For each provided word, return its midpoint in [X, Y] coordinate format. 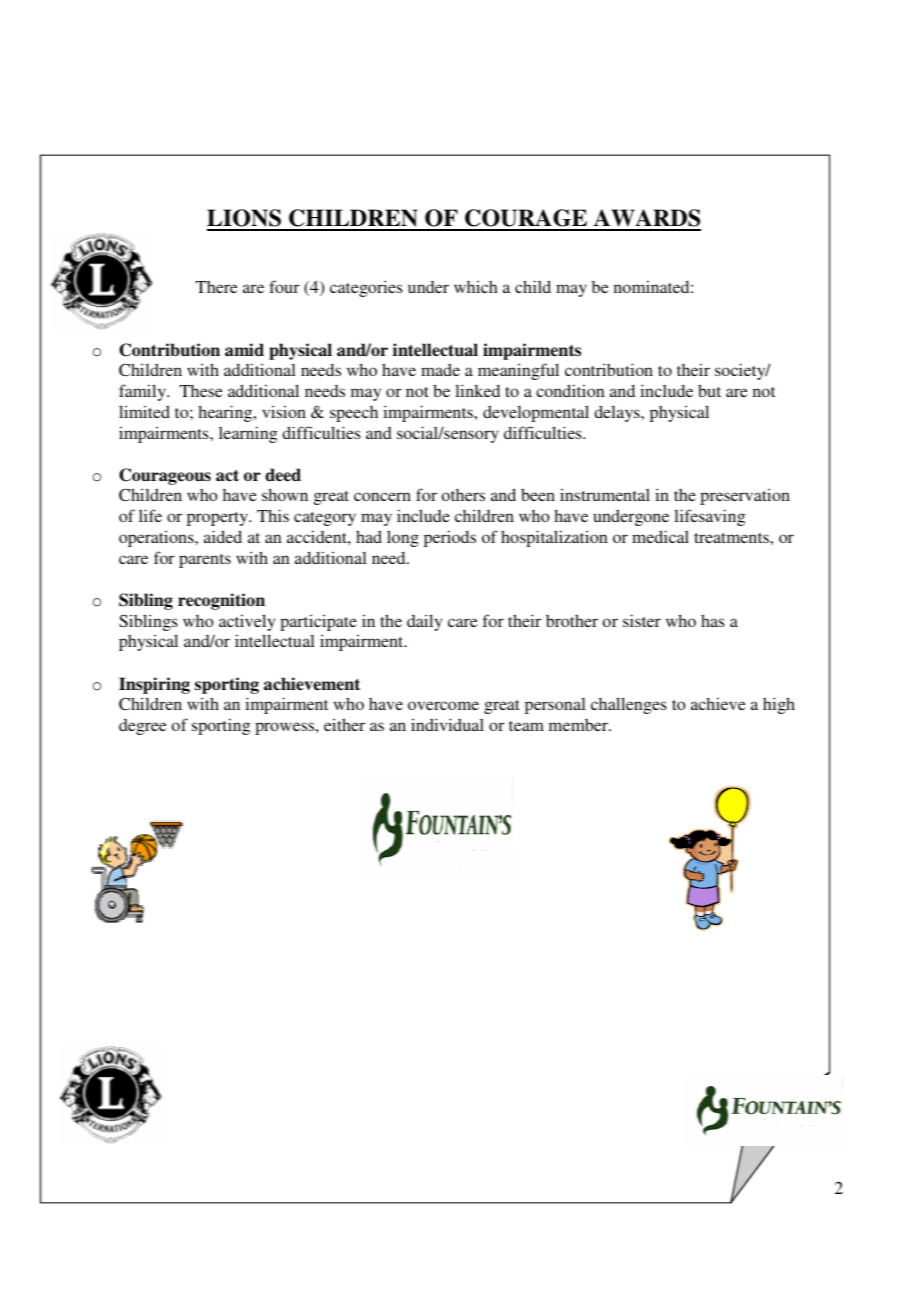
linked [477, 390]
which [476, 286]
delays [618, 413]
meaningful [518, 371]
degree [143, 727]
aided [223, 536]
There [217, 287]
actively [247, 622]
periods [450, 538]
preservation [745, 496]
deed [283, 475]
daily [424, 622]
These [201, 391]
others [463, 495]
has [713, 620]
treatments [732, 538]
